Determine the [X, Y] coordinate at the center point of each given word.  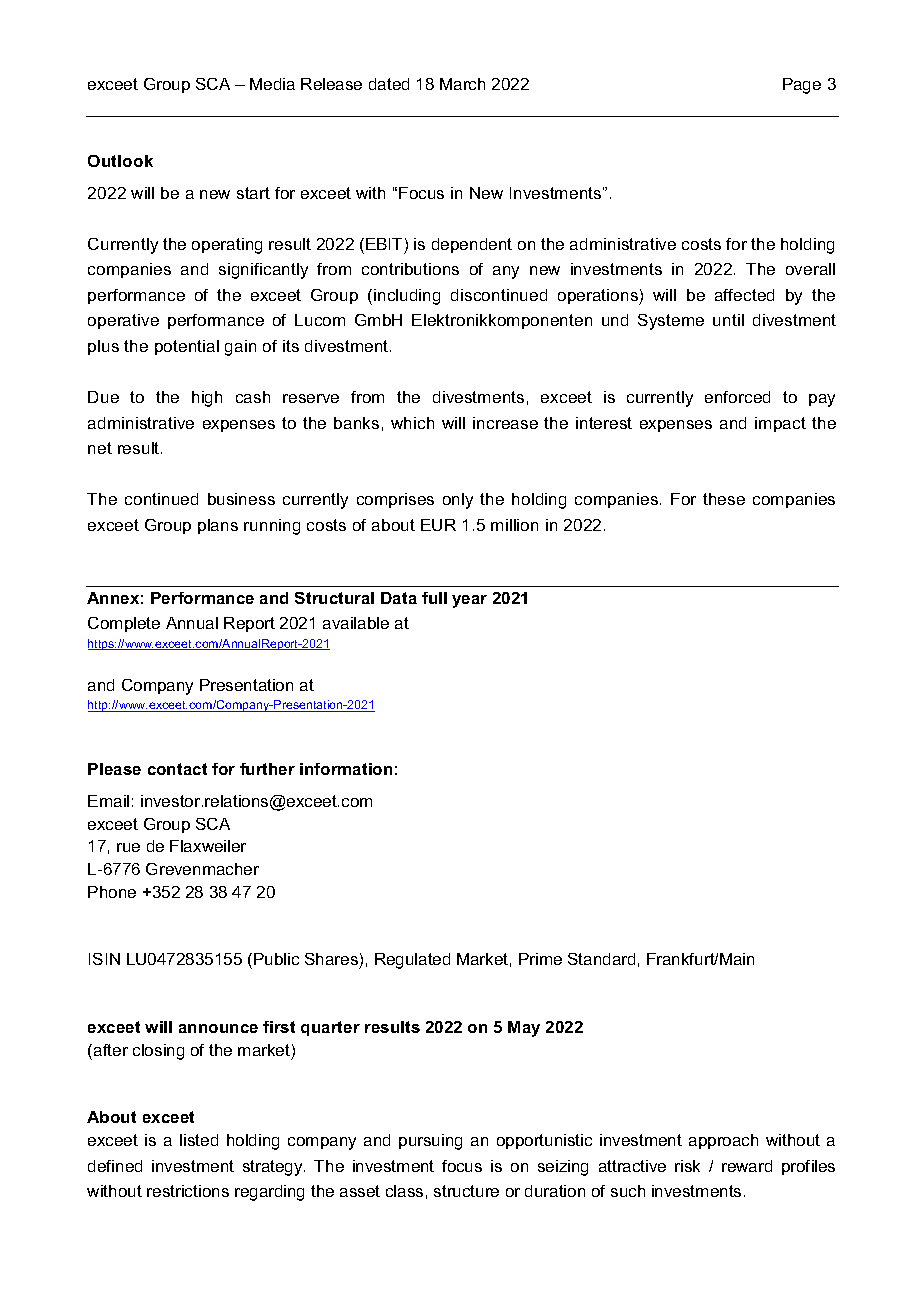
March [462, 84]
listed [199, 1140]
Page [802, 86]
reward [747, 1166]
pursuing [430, 1142]
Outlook [120, 161]
